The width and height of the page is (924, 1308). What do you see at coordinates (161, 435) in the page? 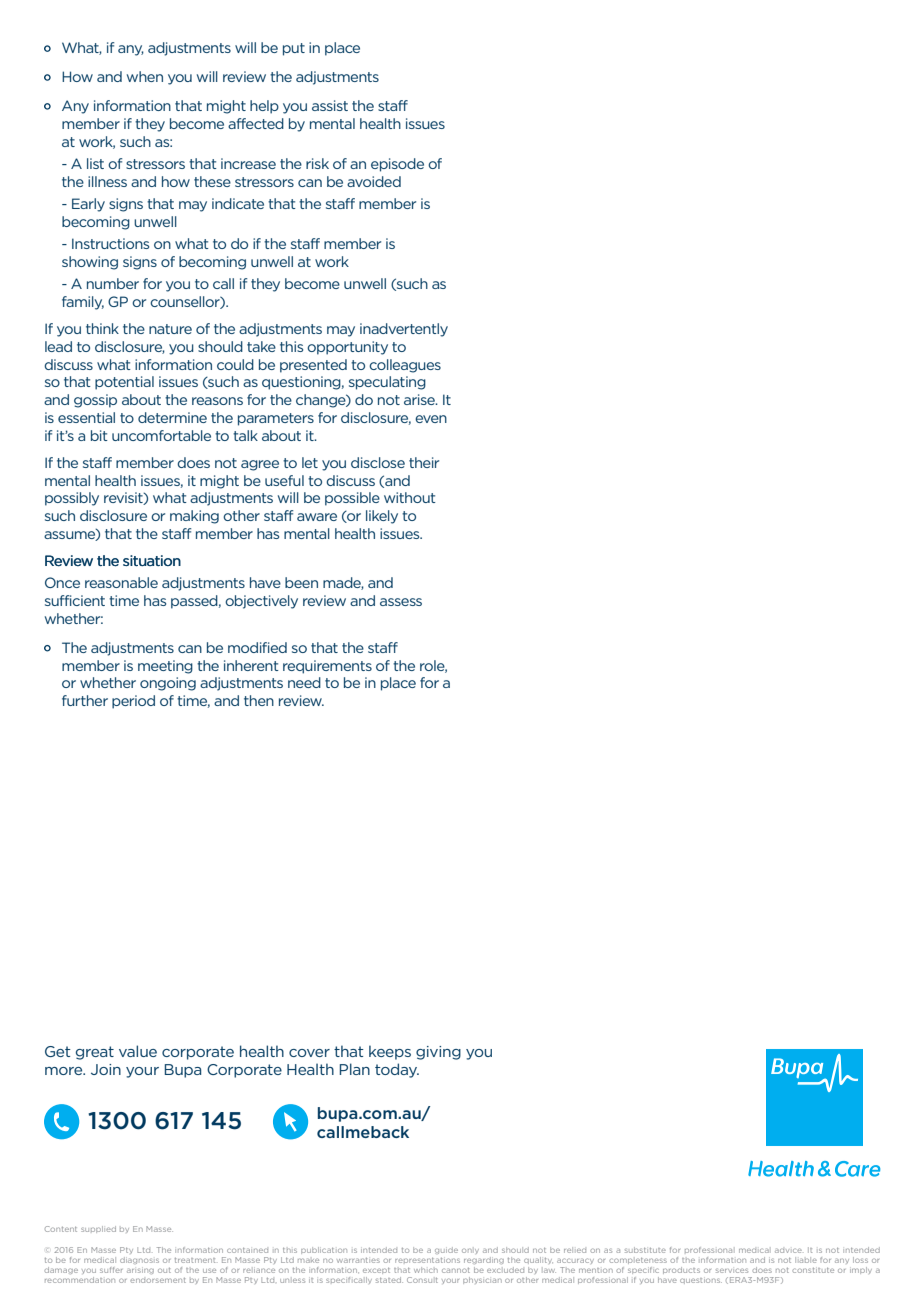
I see `uncomfortable` at bounding box center [161, 435].
